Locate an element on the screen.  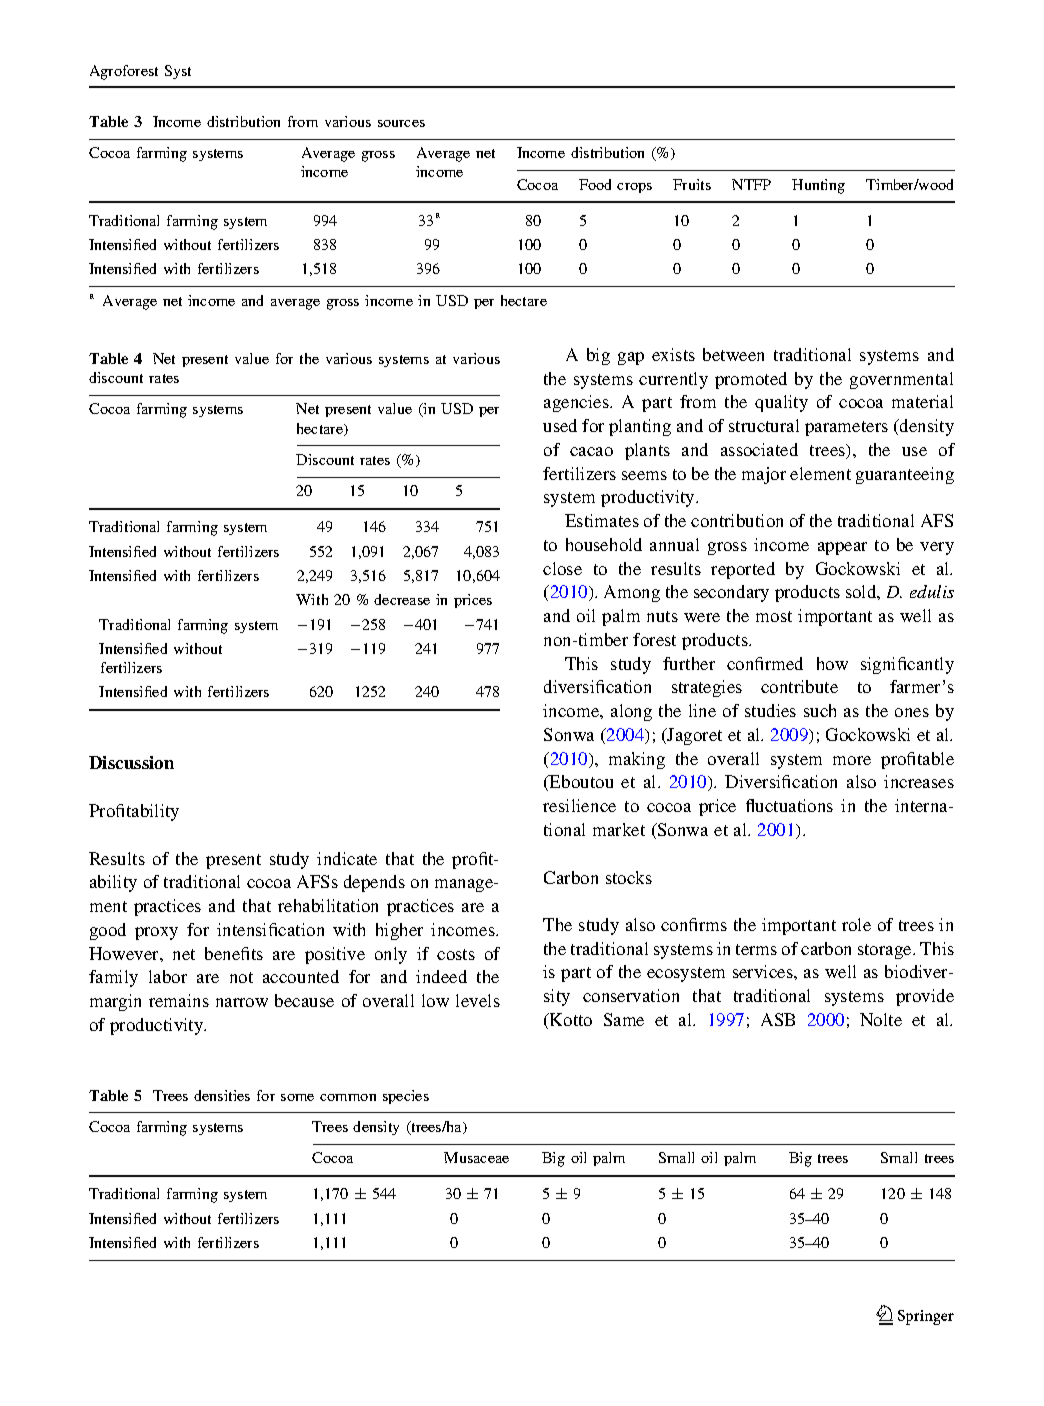
agencies is located at coordinates (577, 403).
